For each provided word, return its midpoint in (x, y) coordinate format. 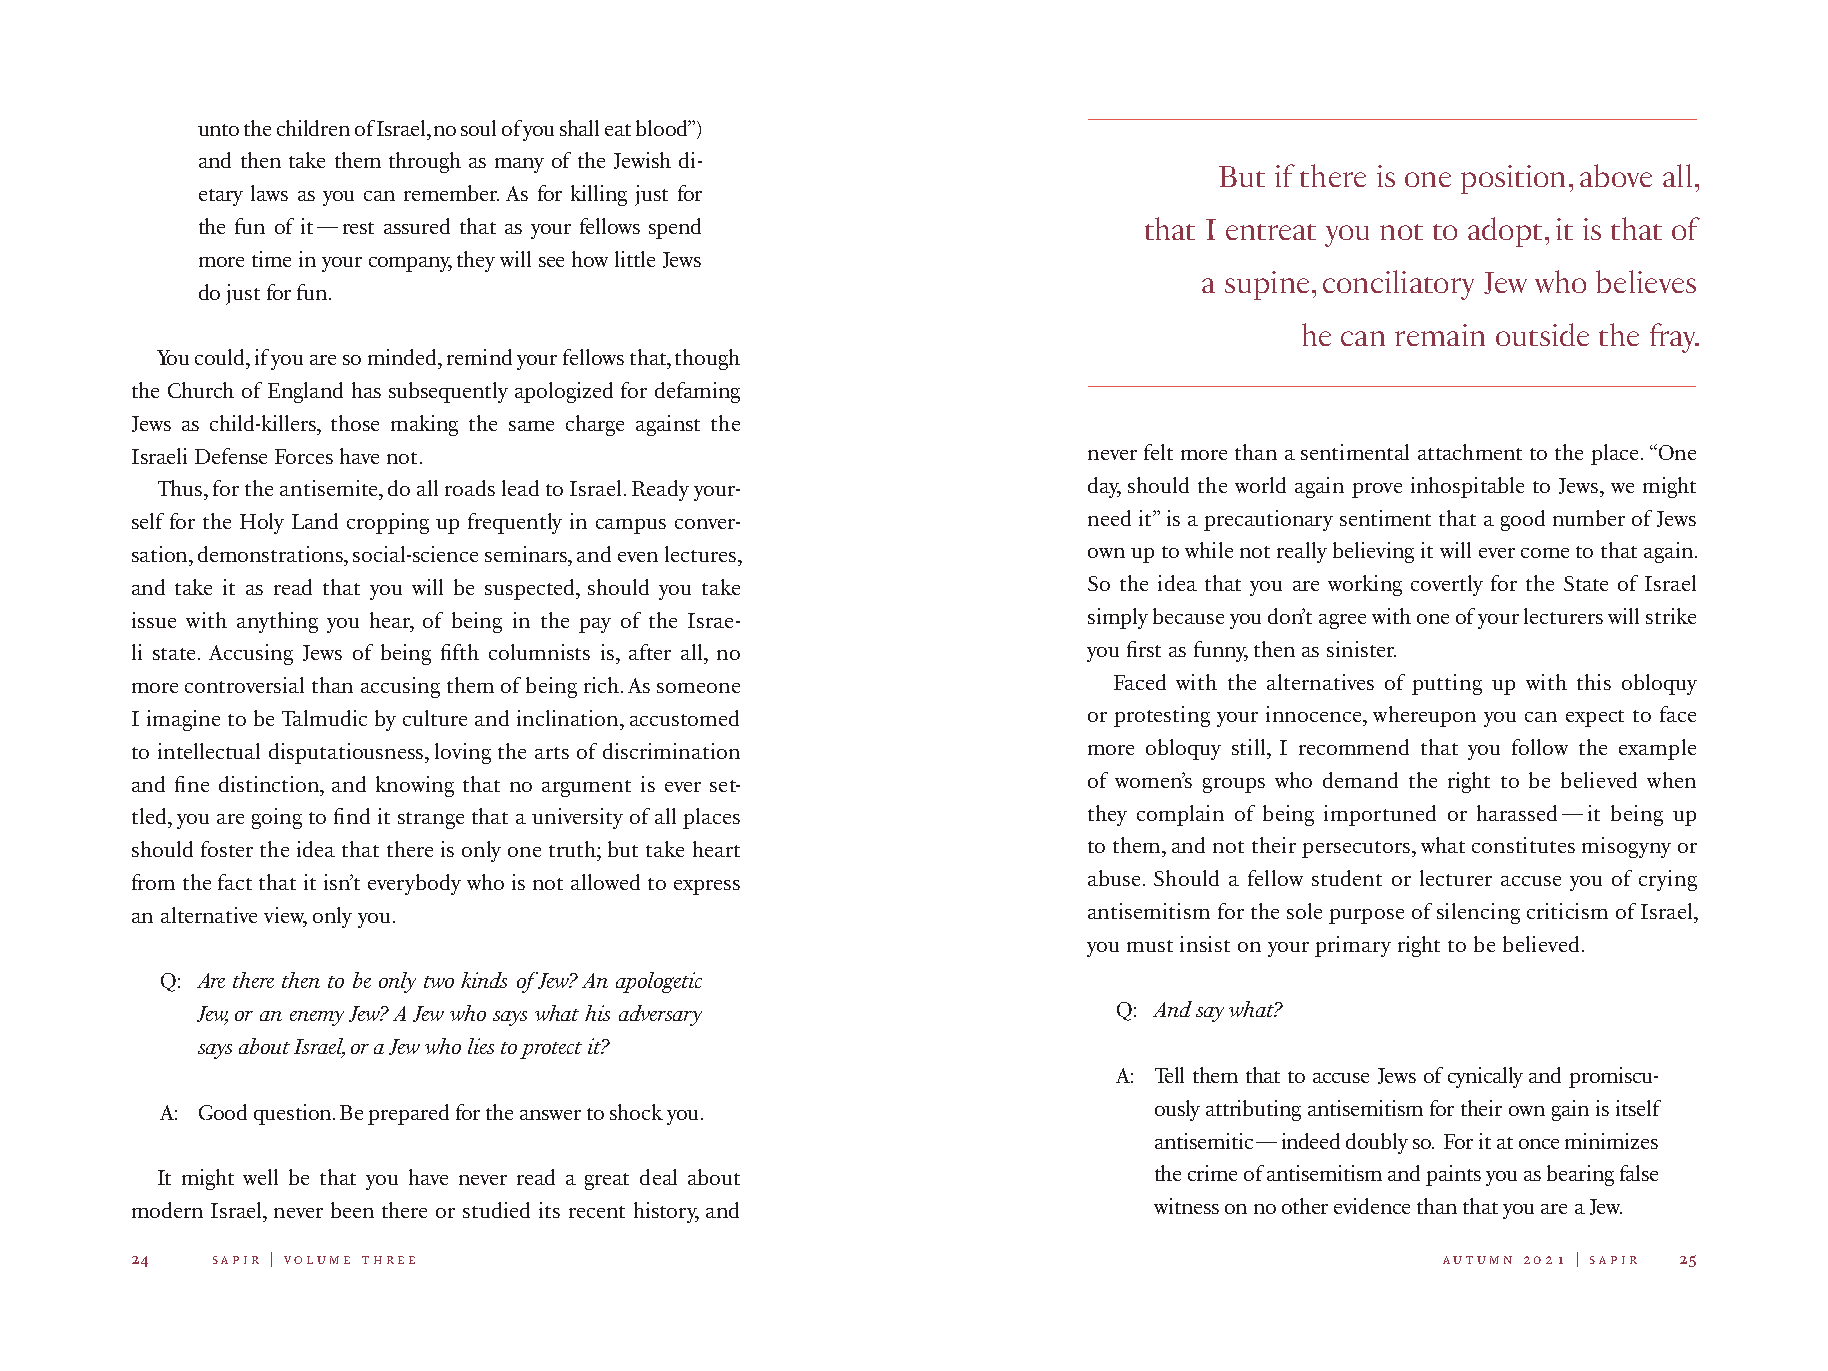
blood (663, 128)
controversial (244, 685)
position (1513, 179)
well (260, 1177)
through (425, 162)
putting (1447, 684)
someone (698, 688)
